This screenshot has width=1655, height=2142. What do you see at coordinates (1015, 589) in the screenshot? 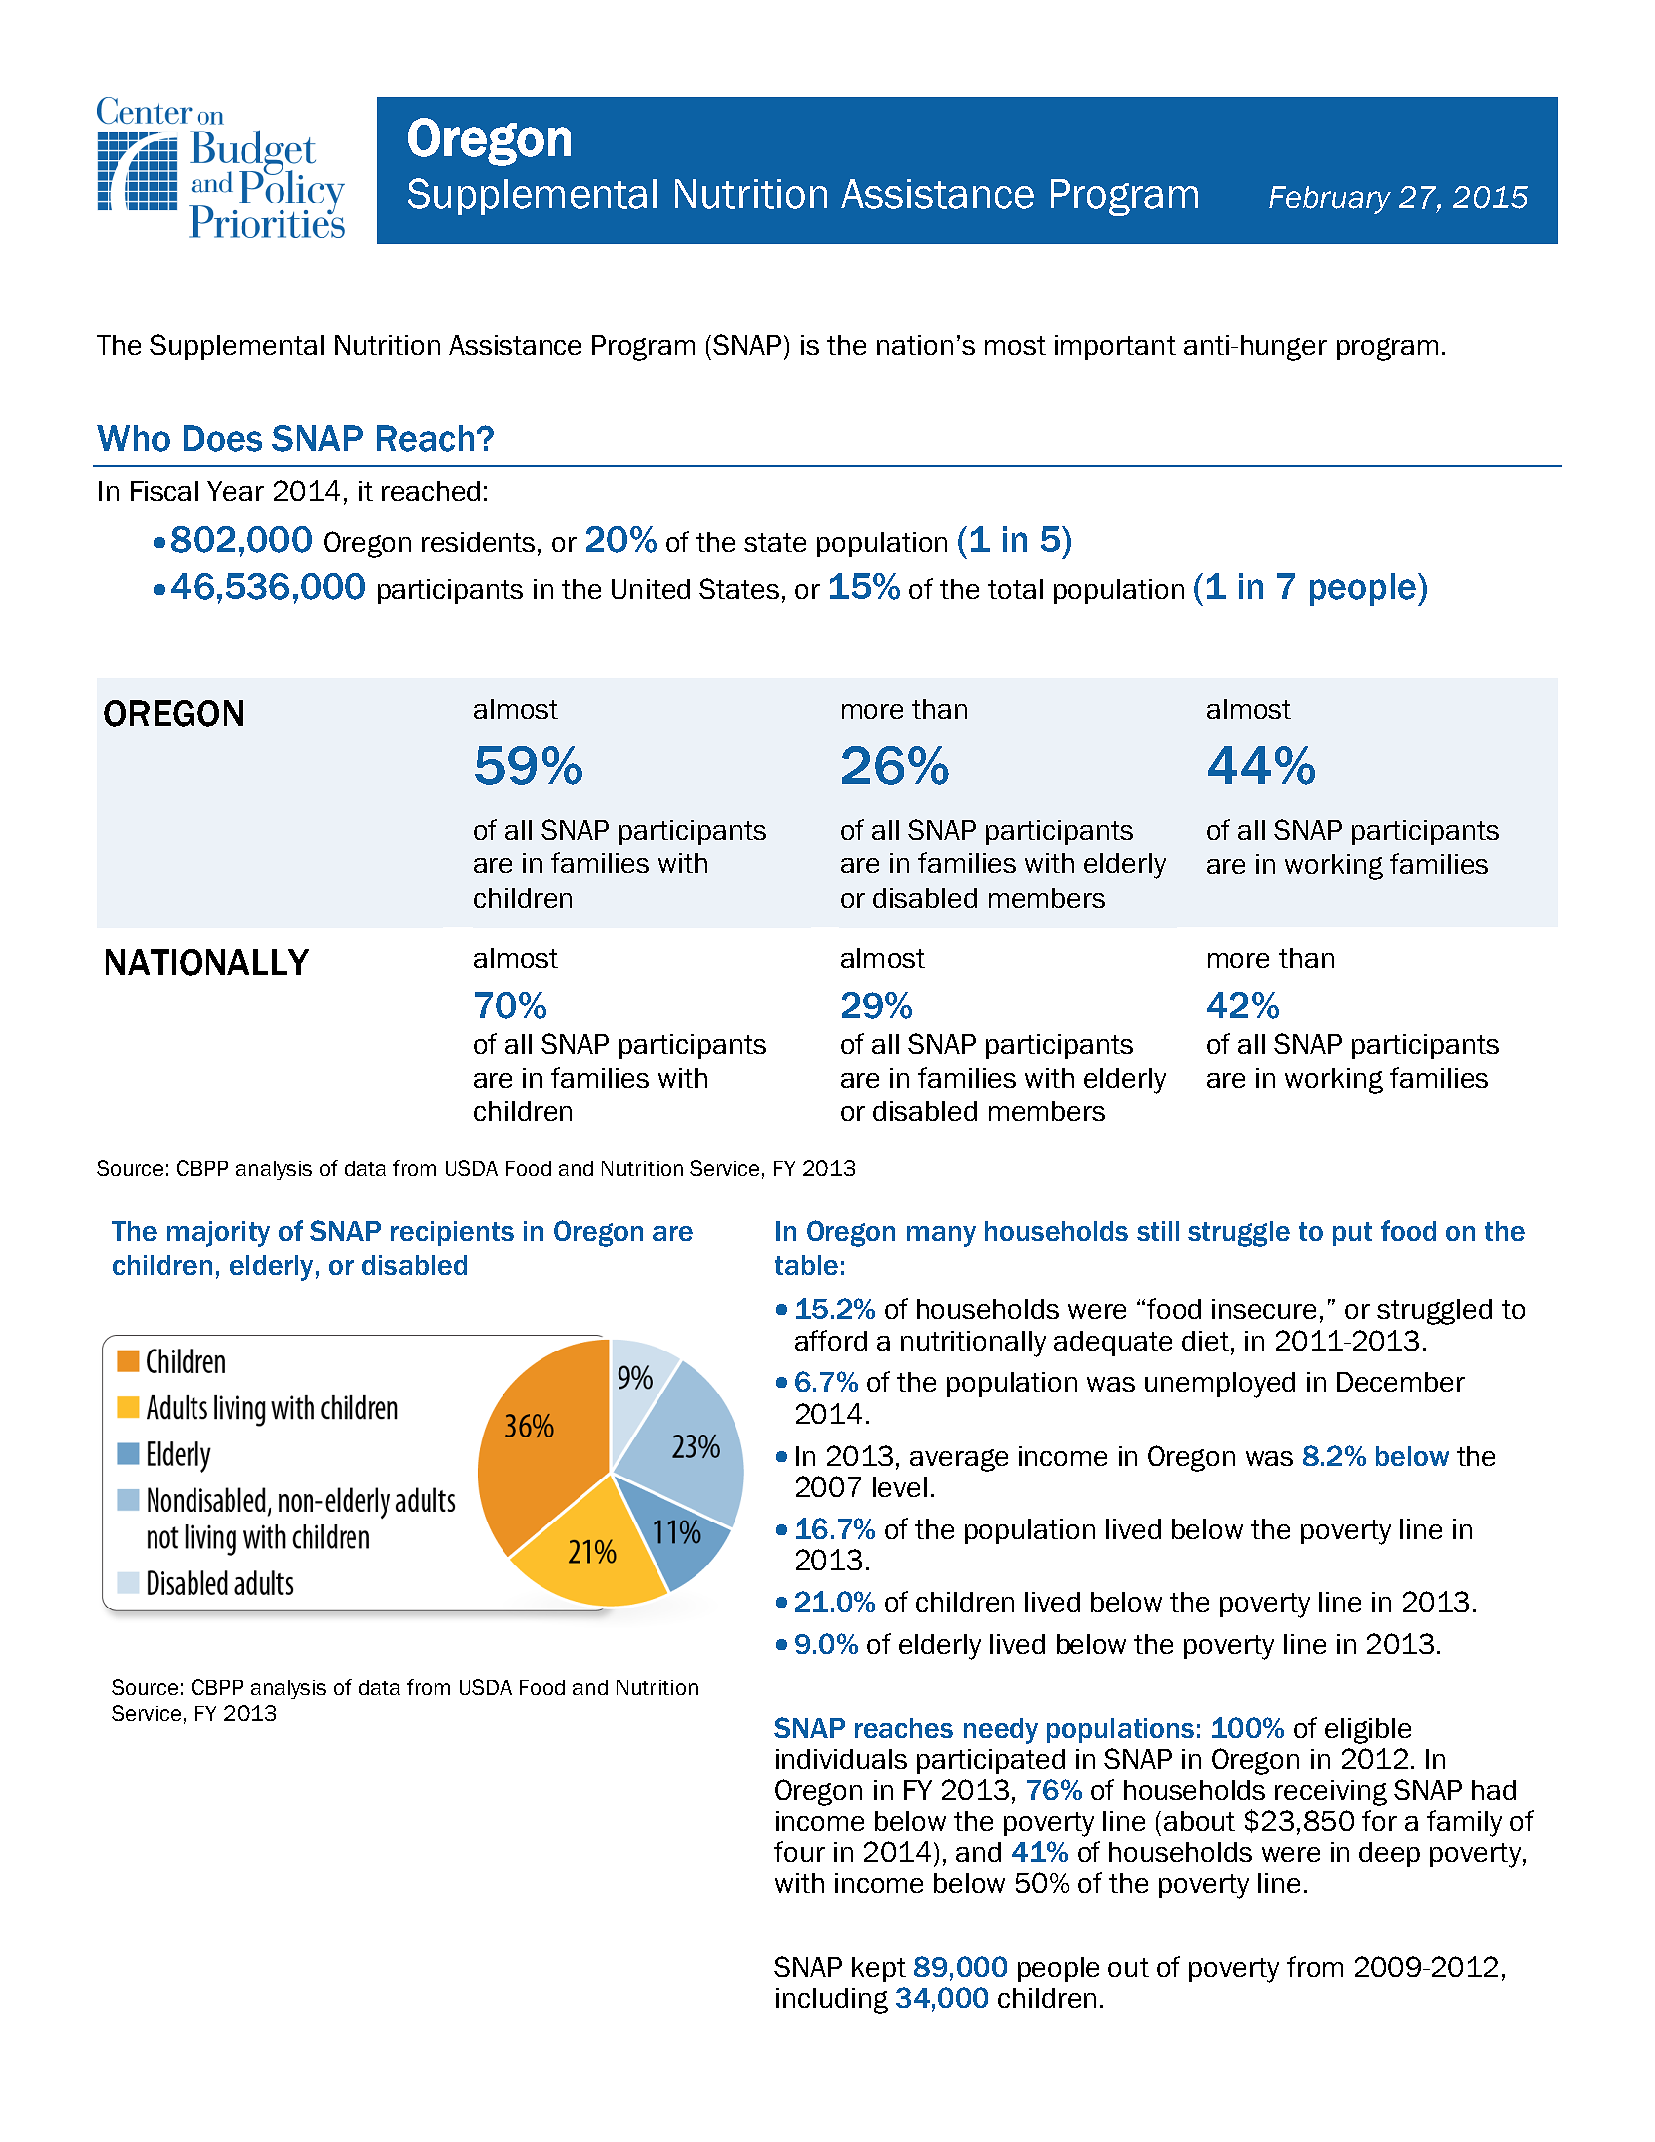
I see `total` at bounding box center [1015, 589].
